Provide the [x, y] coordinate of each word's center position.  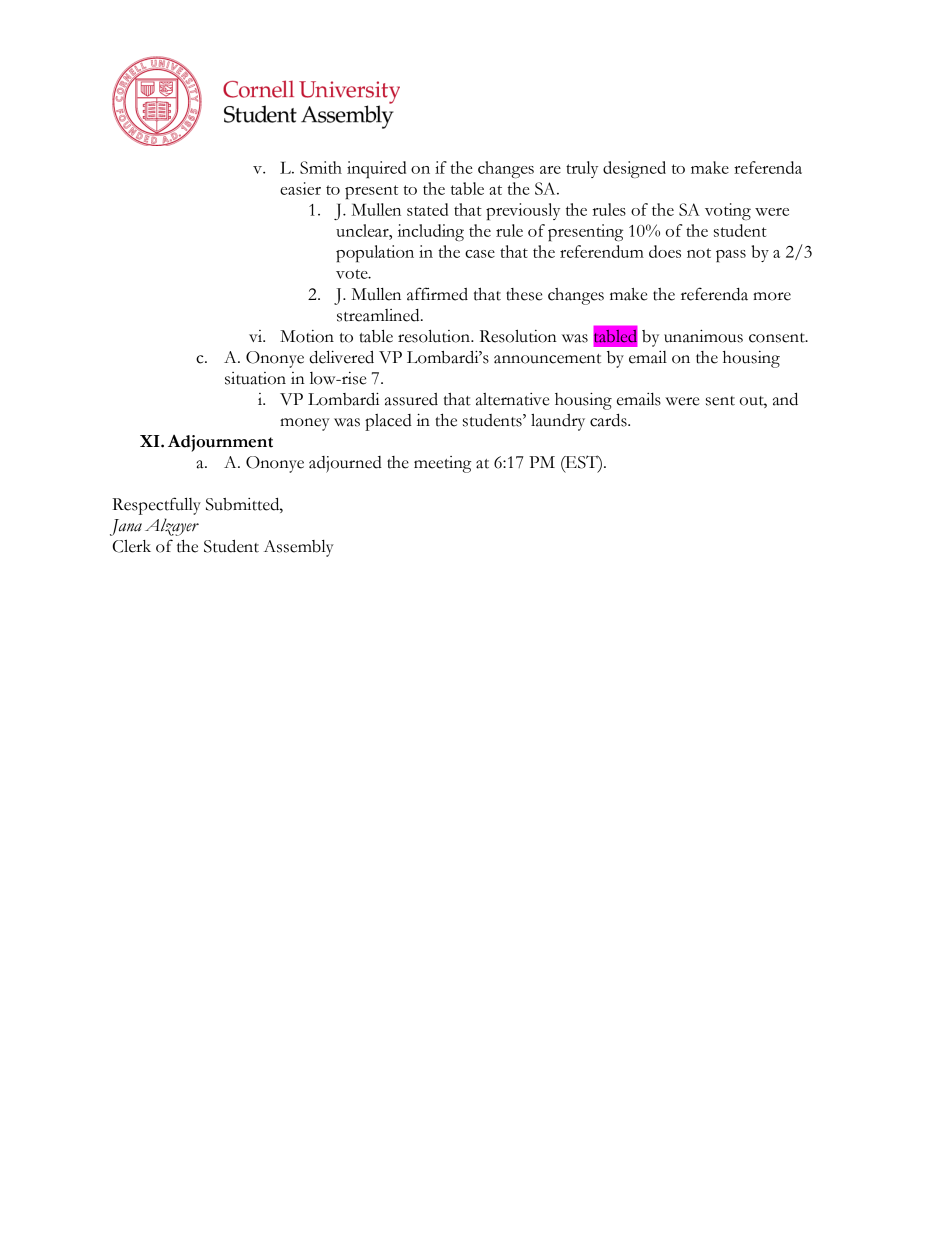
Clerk [131, 546]
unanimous [703, 336]
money [305, 424]
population [375, 253]
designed [634, 169]
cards [609, 420]
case [480, 254]
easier [300, 188]
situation [255, 378]
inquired [376, 170]
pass [731, 256]
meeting [442, 464]
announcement [547, 359]
